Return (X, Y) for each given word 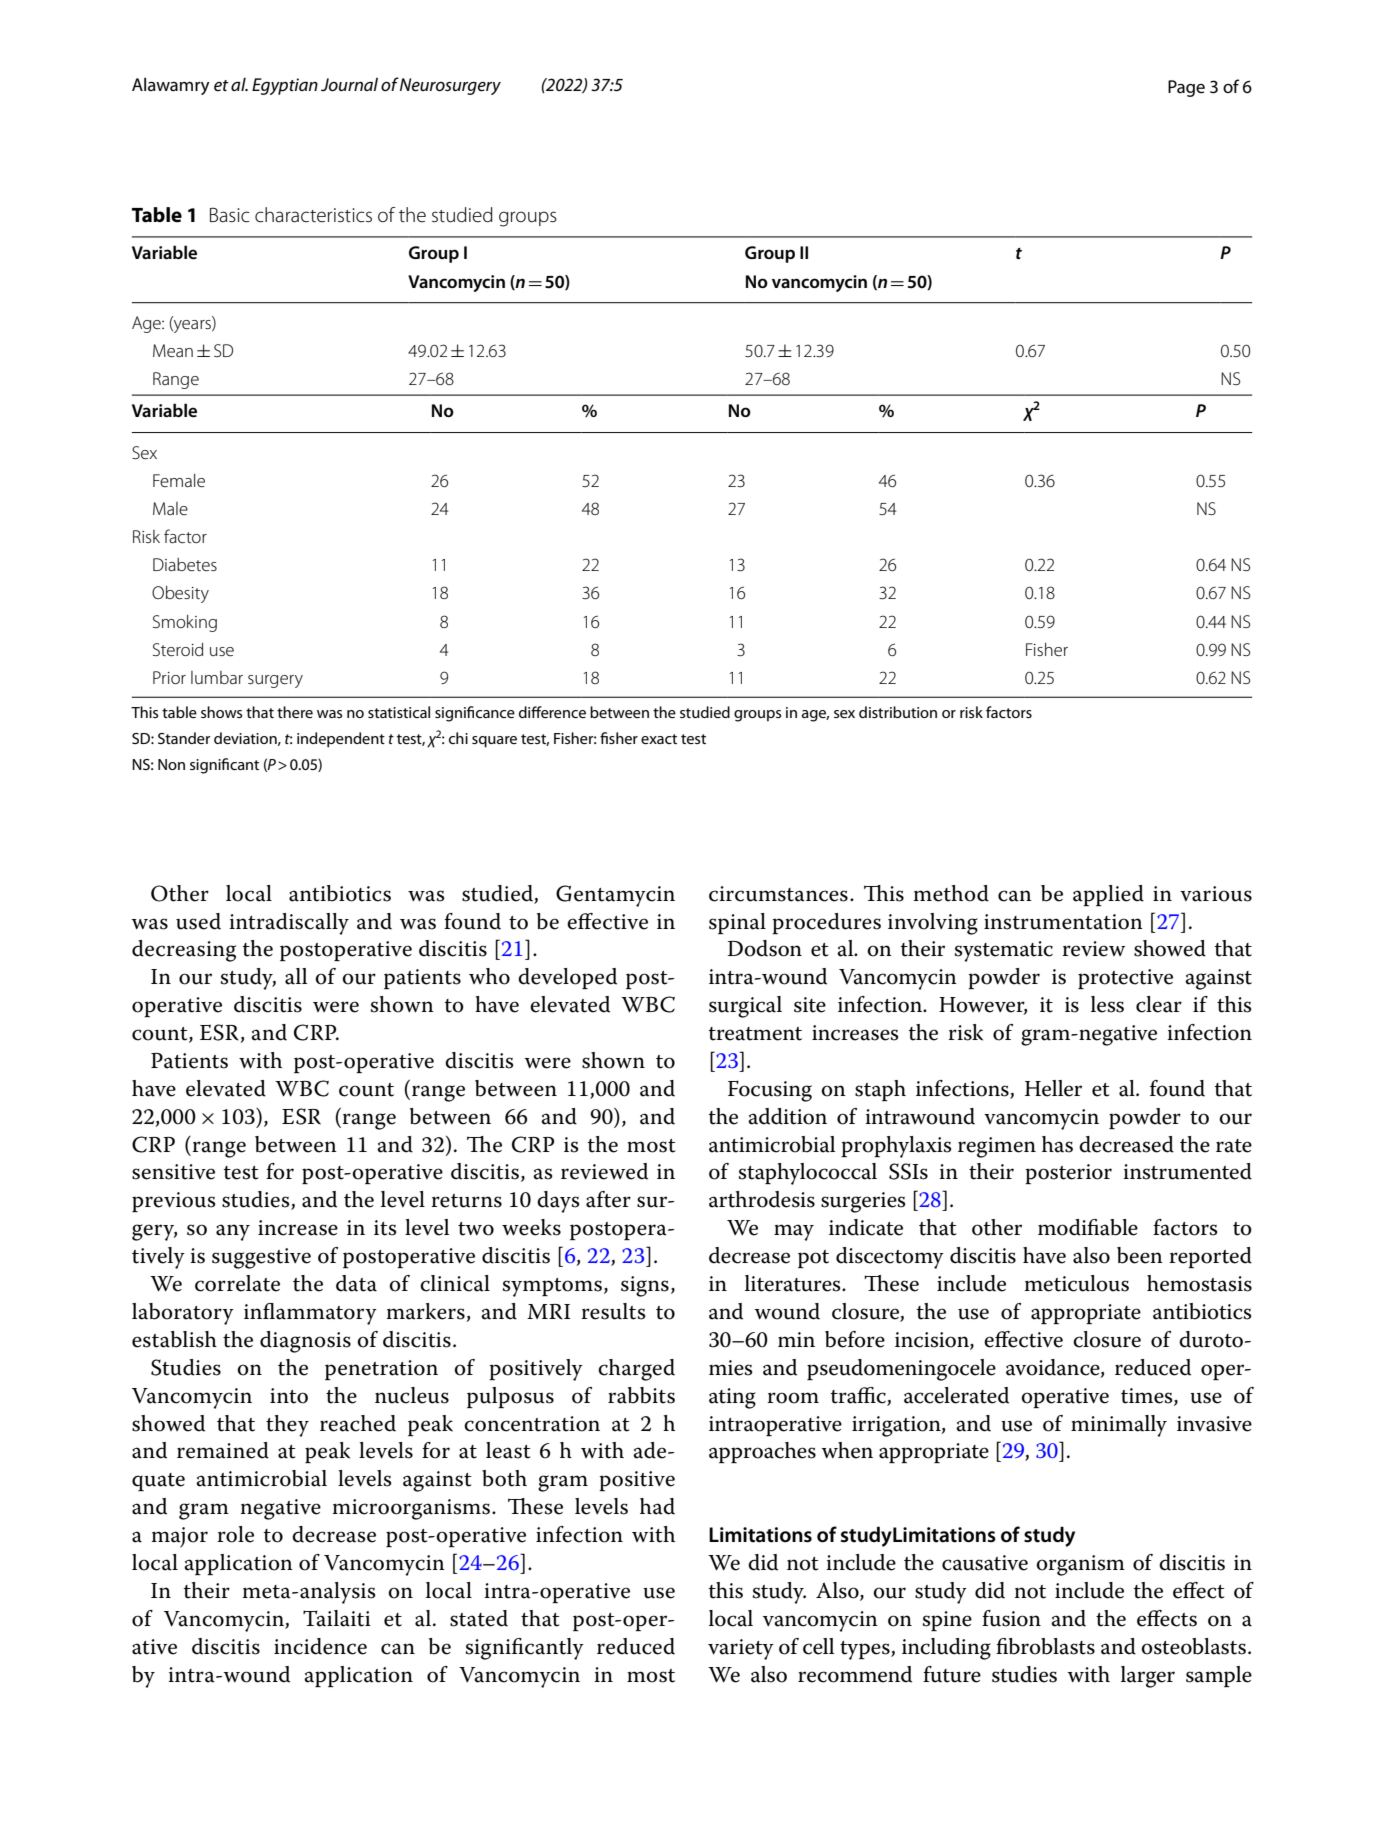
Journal (349, 84)
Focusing (770, 1091)
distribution (898, 712)
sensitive (173, 1172)
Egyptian (285, 86)
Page (1186, 88)
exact (659, 739)
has (1057, 1144)
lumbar (217, 677)
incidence (320, 1646)
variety (741, 1649)
